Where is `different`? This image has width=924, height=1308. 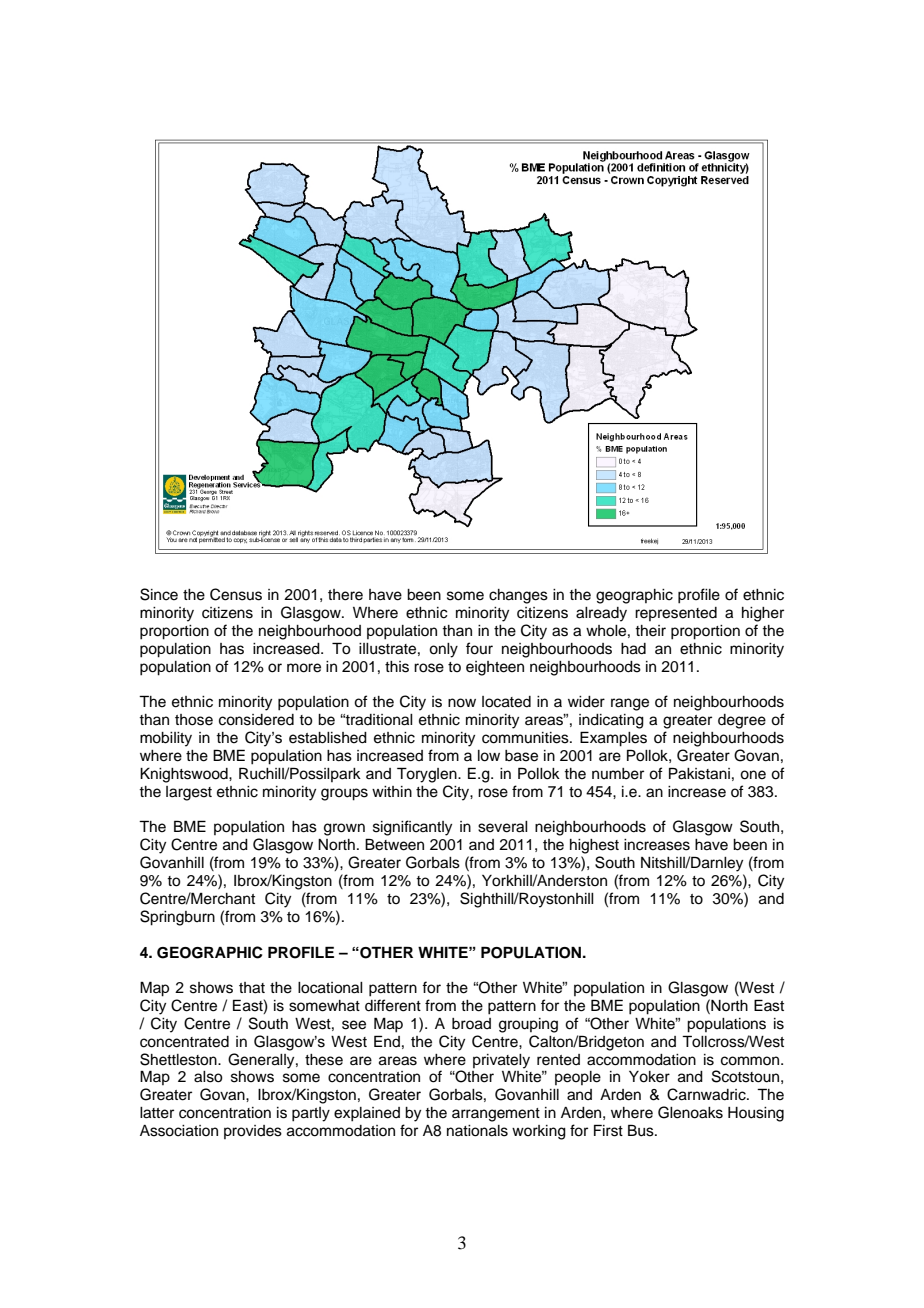 different is located at coordinates (393, 1005).
